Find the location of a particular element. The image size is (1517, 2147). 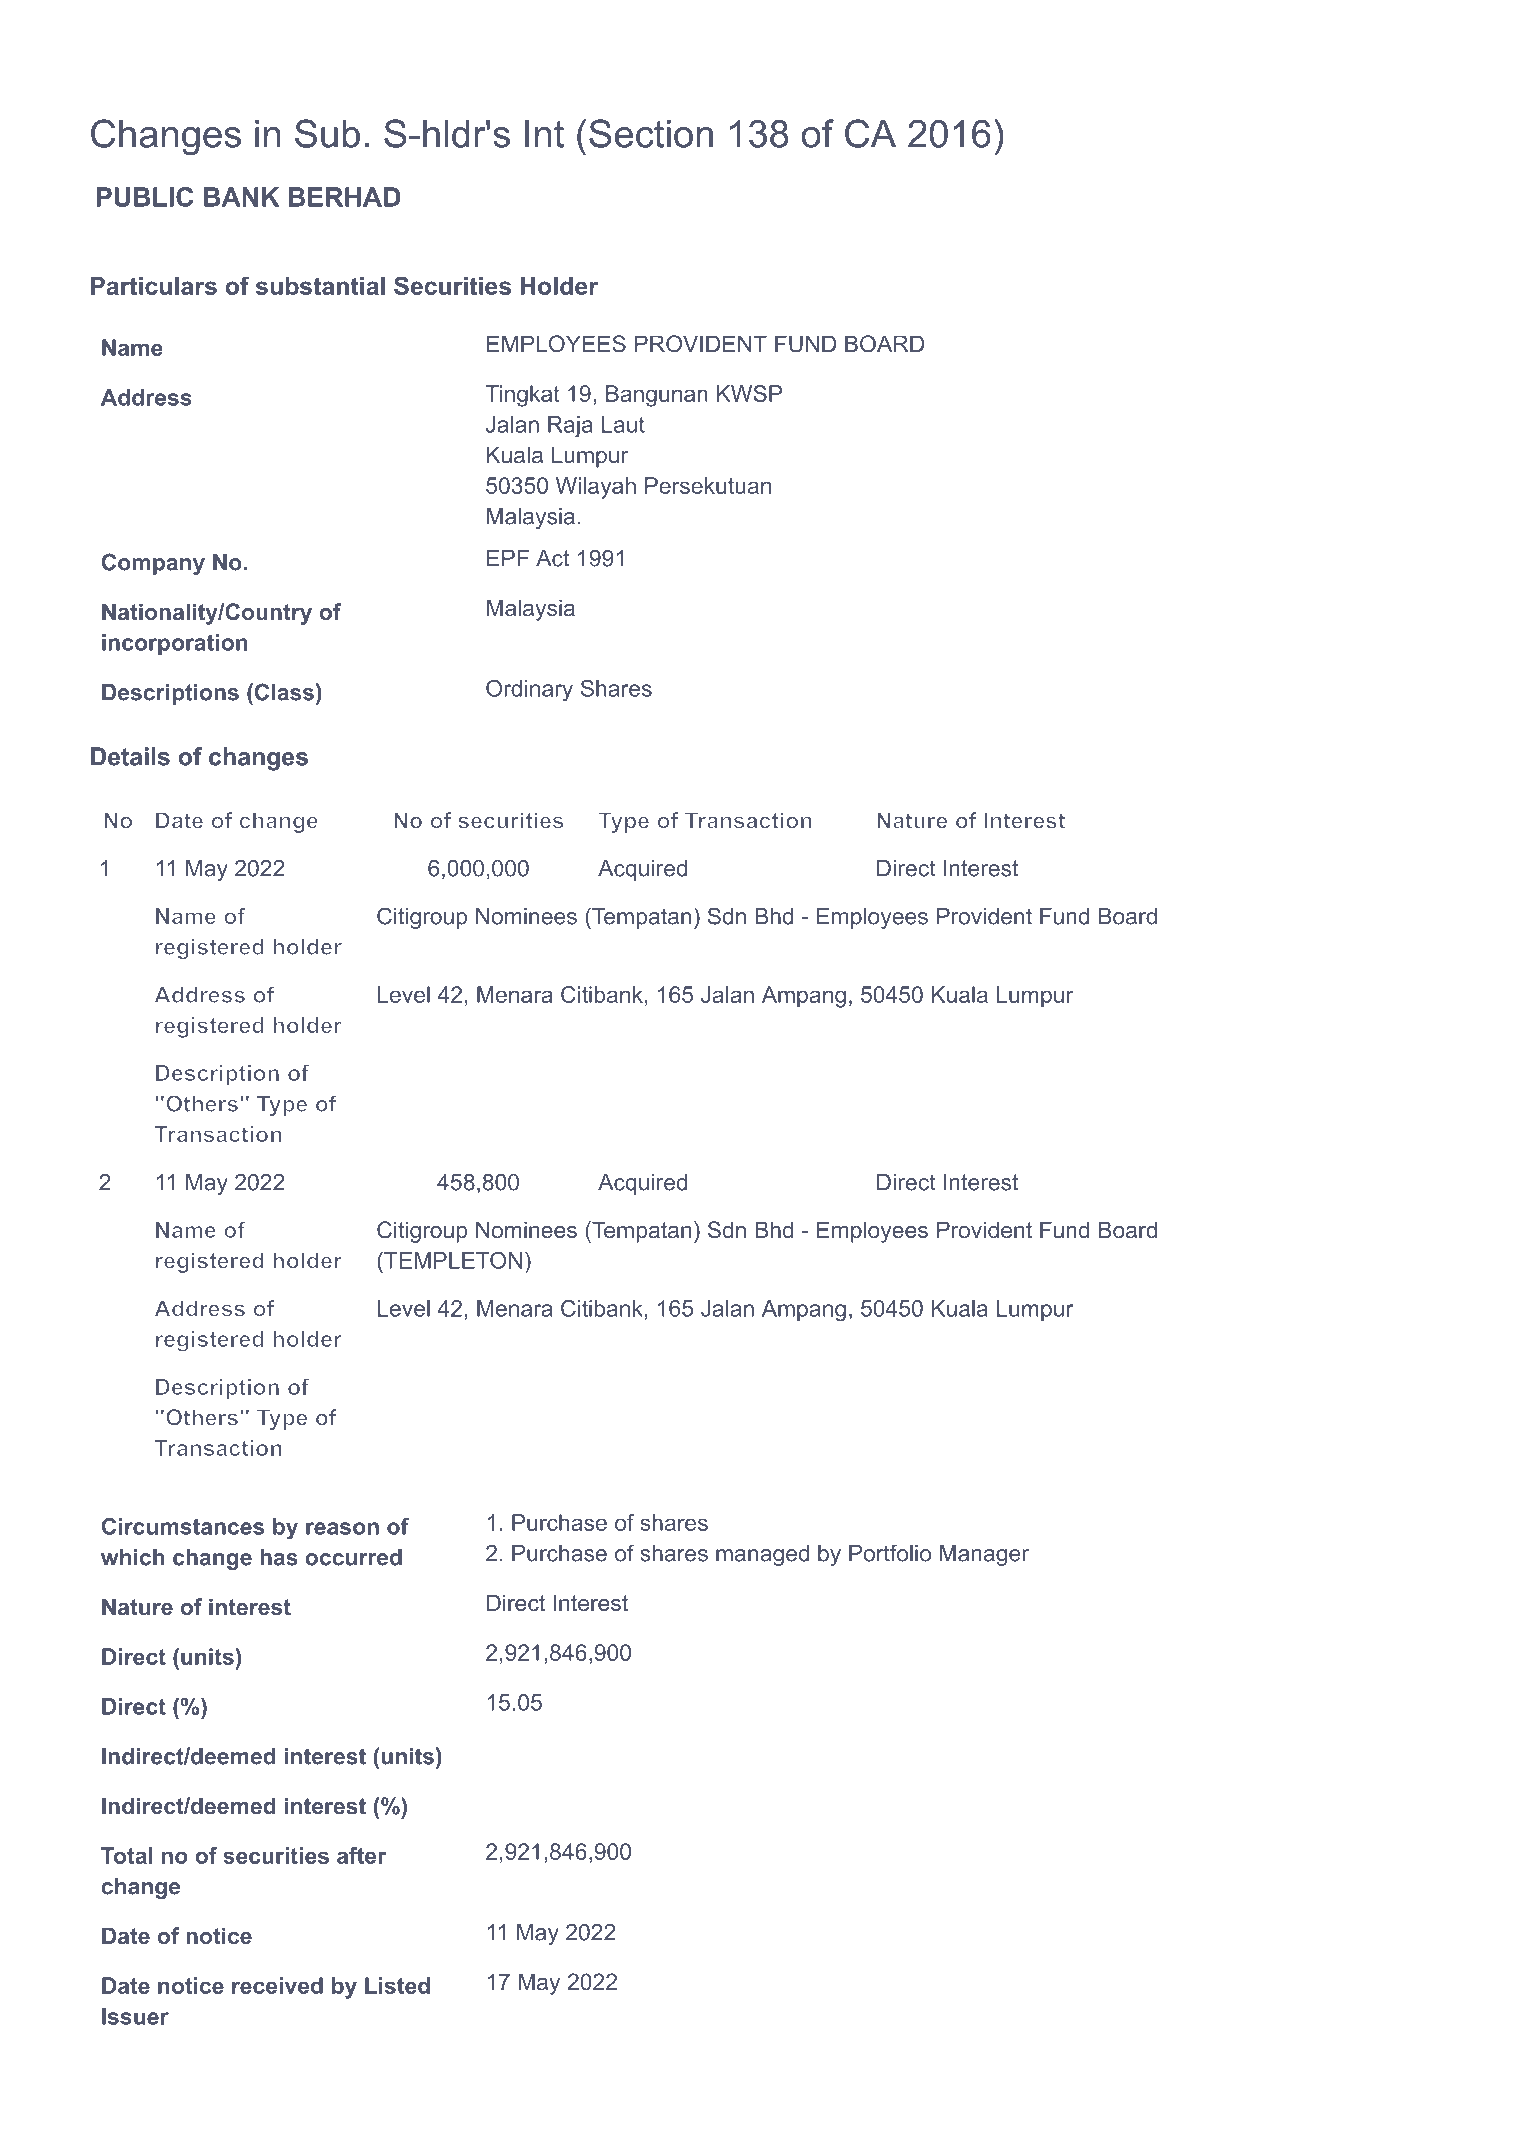

PUBLIC is located at coordinates (145, 197).
